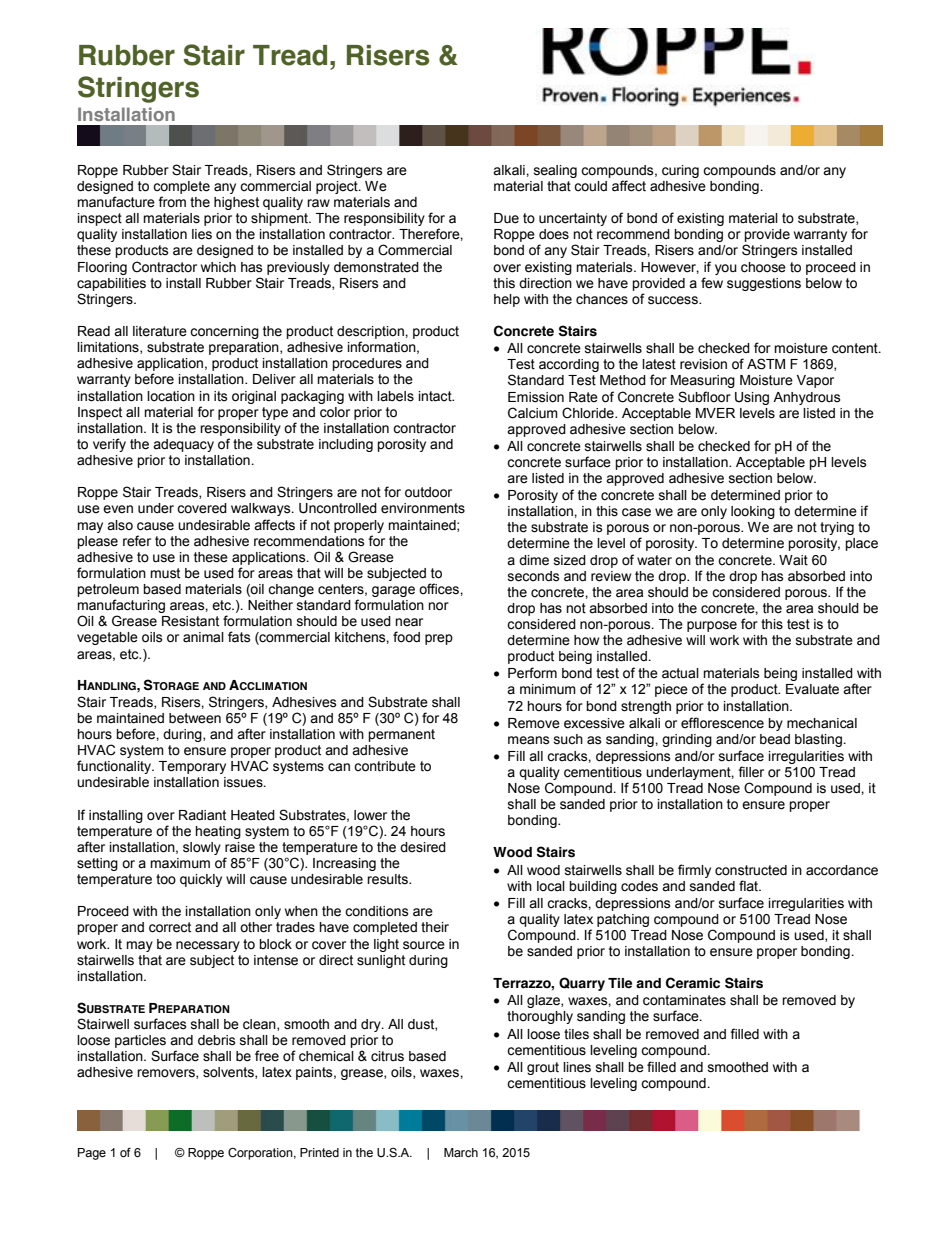 The image size is (952, 1233). What do you see at coordinates (506, 218) in the screenshot?
I see `Due` at bounding box center [506, 218].
